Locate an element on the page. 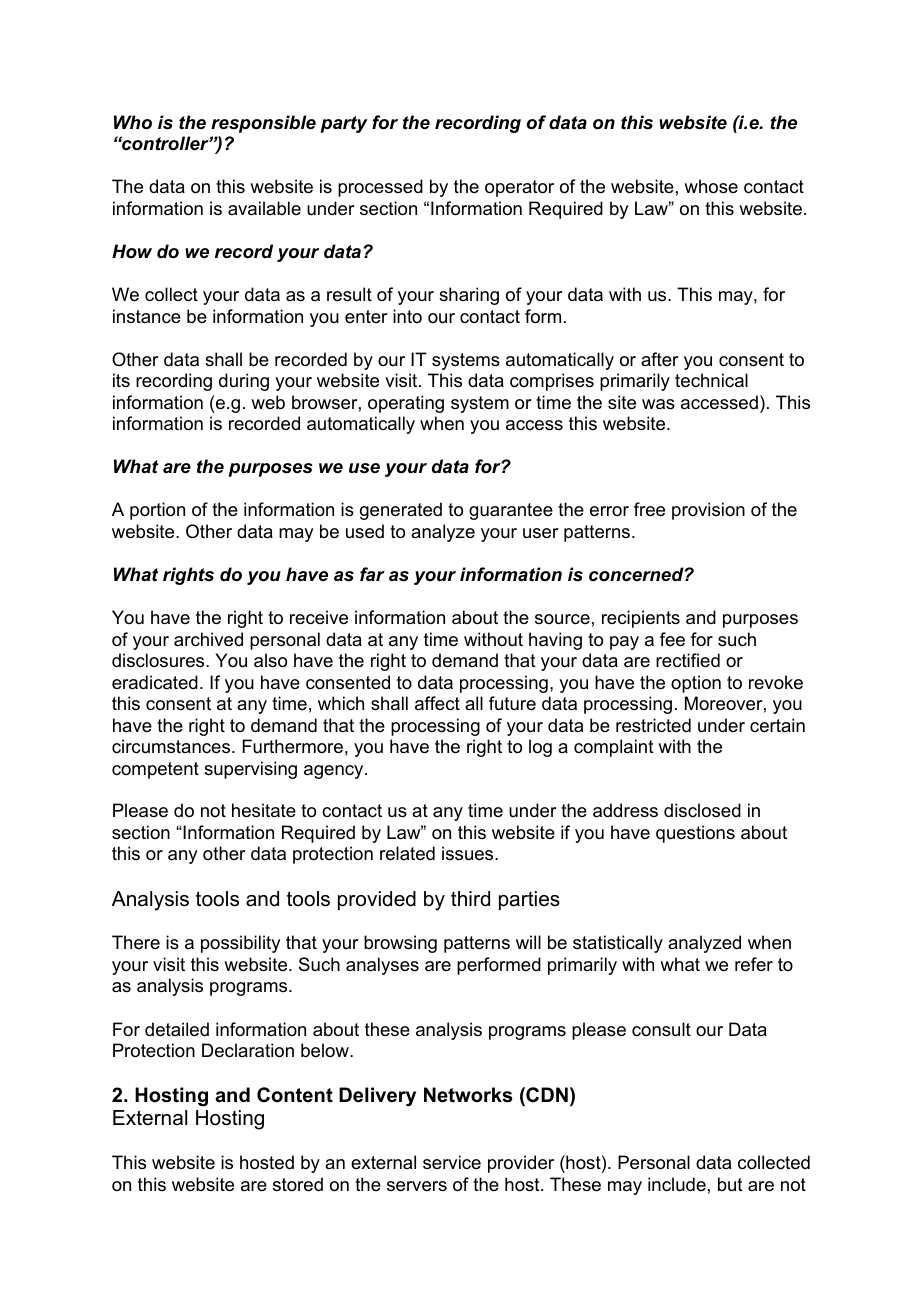 Image resolution: width=924 pixels, height=1308 pixels. portion is located at coordinates (157, 511).
